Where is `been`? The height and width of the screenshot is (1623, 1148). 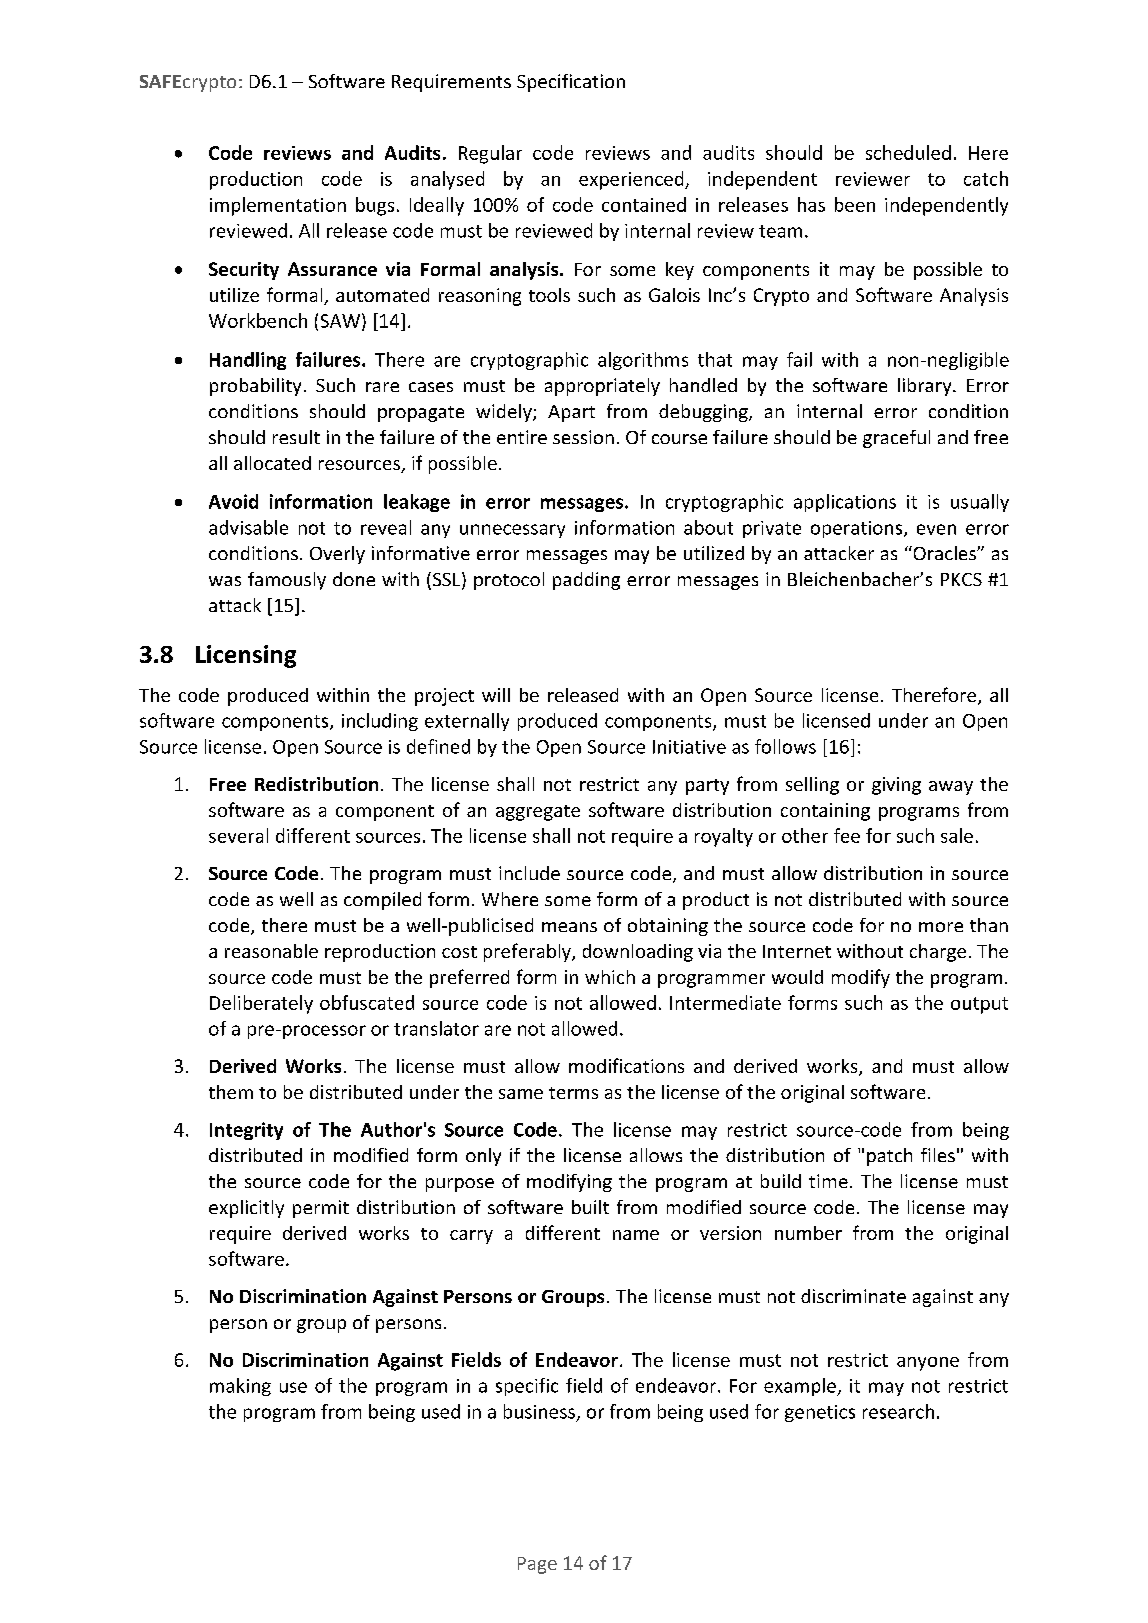 been is located at coordinates (855, 204).
